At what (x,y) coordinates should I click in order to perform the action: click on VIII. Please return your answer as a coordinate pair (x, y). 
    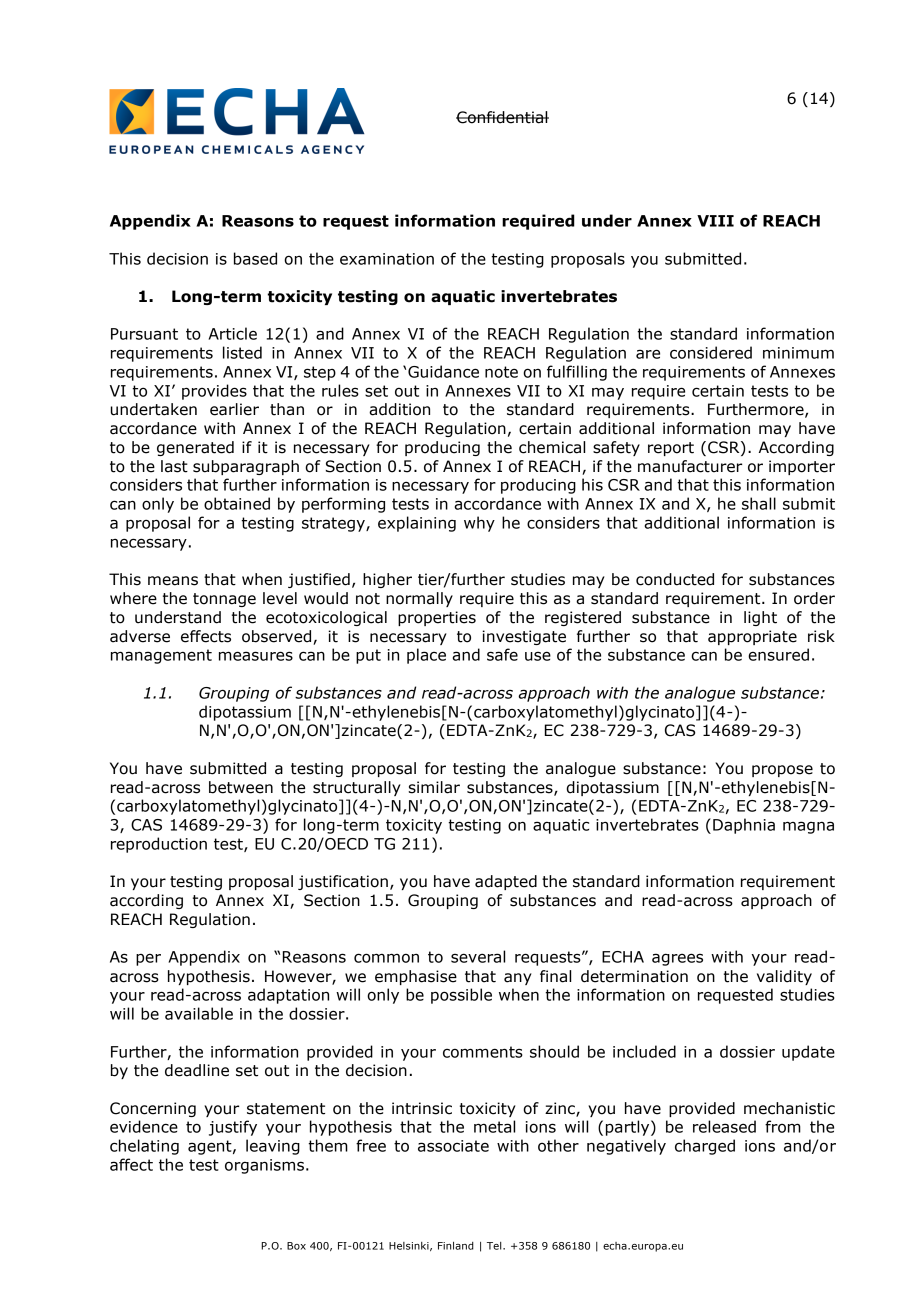
    Looking at the image, I should click on (715, 221).
